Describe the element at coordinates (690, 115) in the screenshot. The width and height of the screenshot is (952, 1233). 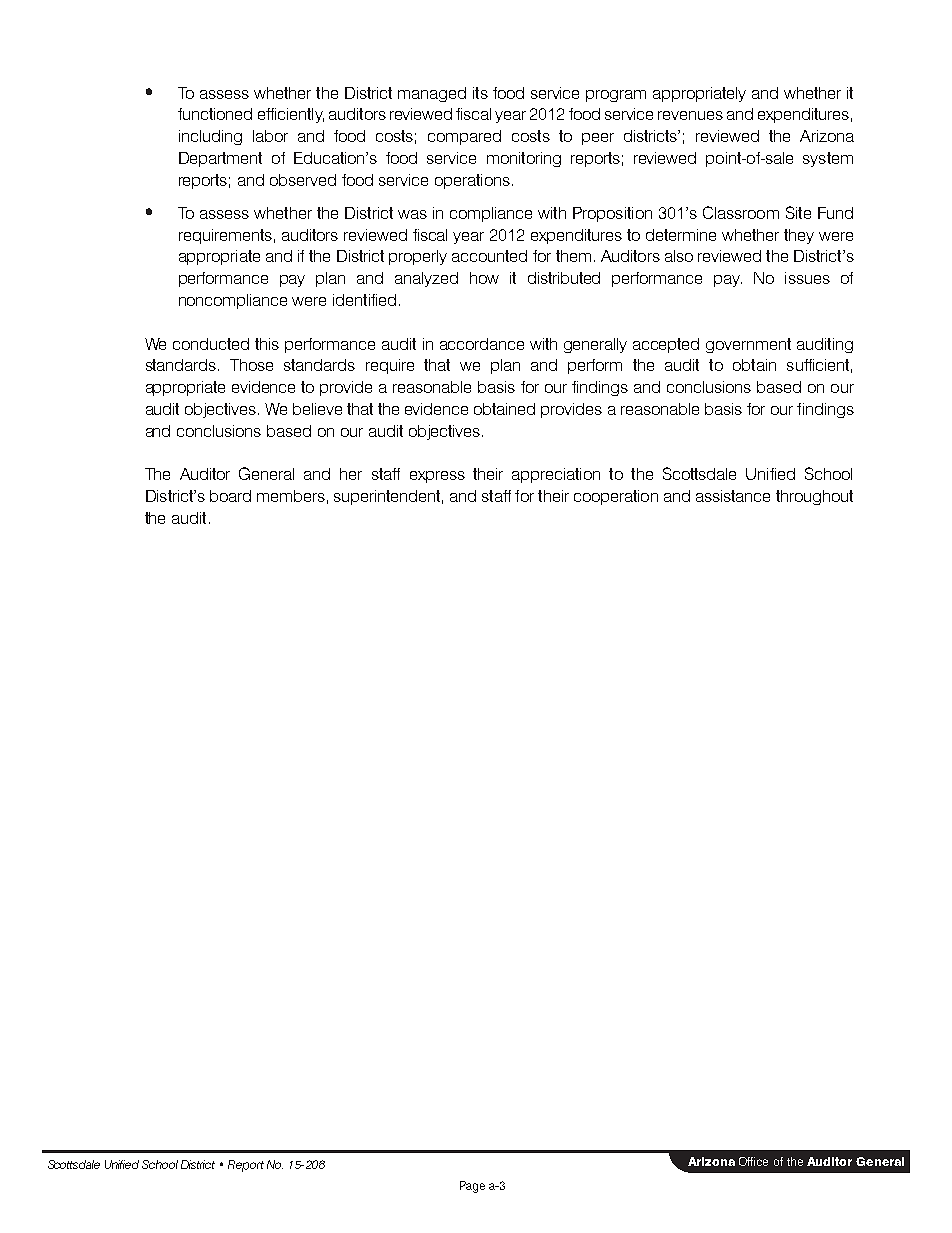
I see `revenues` at that location.
